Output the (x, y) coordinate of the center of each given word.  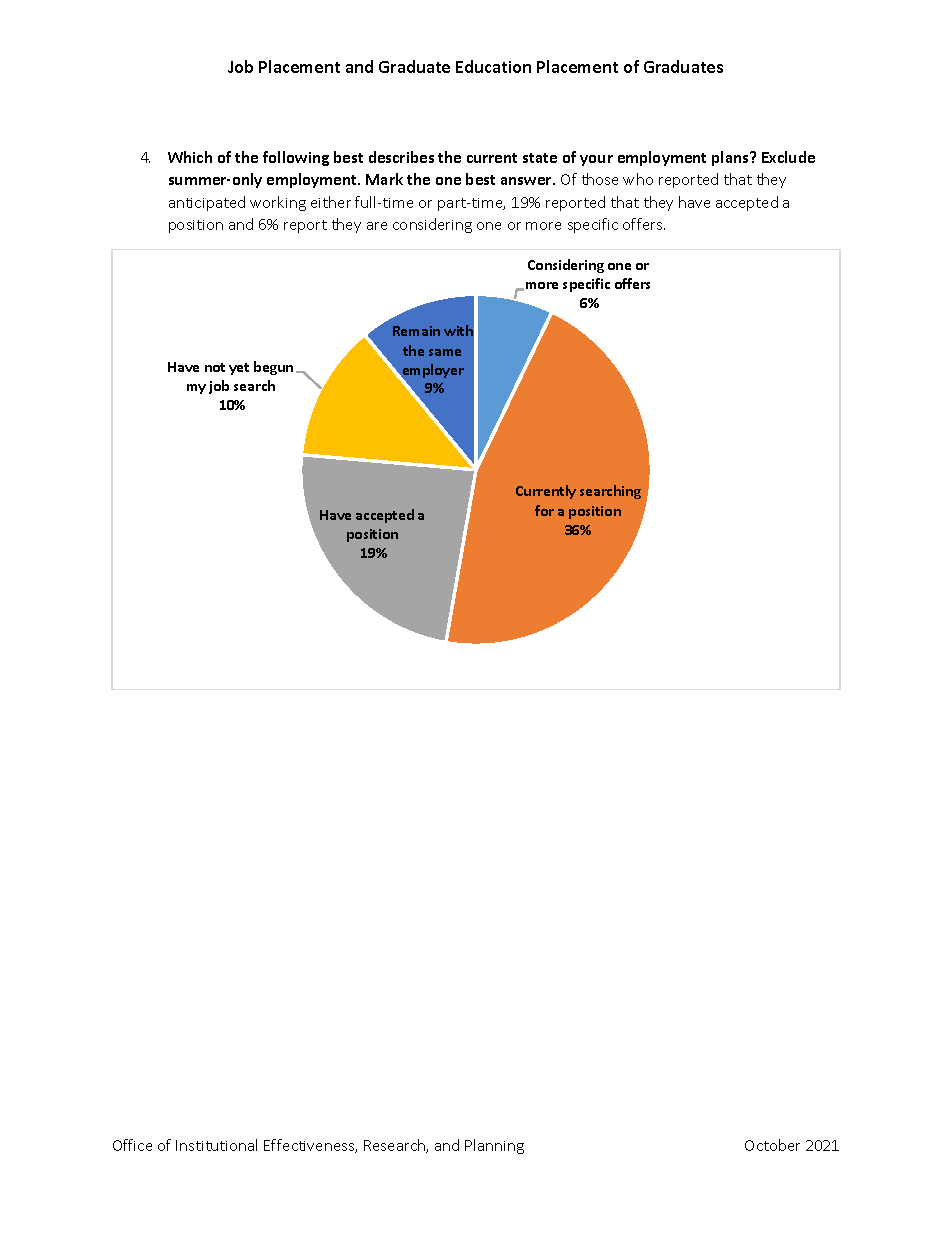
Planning (494, 1146)
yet (239, 369)
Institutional (216, 1145)
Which (190, 157)
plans (731, 158)
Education (493, 66)
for (544, 510)
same (445, 352)
